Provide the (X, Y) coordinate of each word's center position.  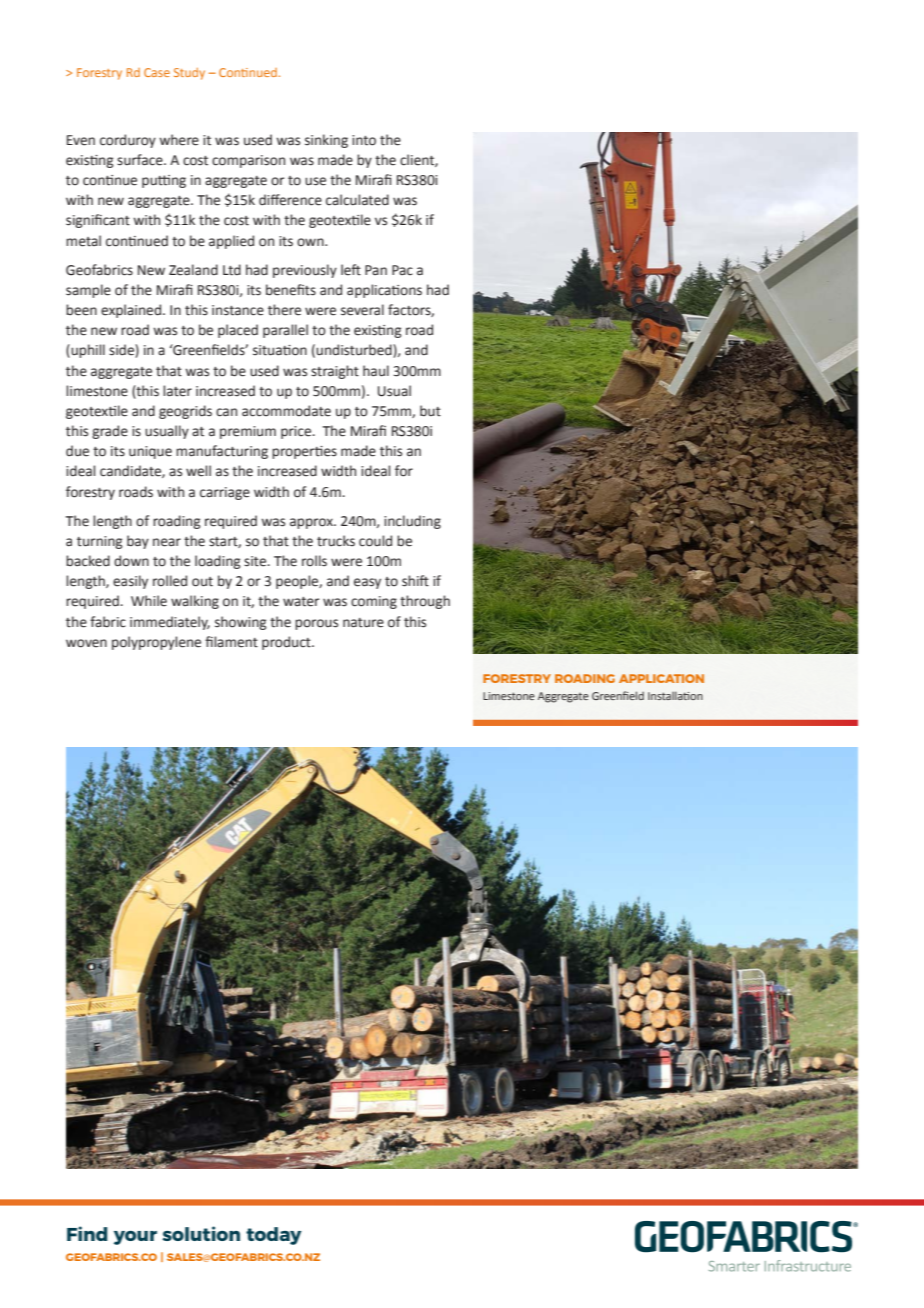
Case (157, 72)
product (287, 643)
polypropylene (156, 643)
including (412, 522)
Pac (402, 270)
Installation (675, 695)
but (430, 411)
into (364, 140)
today (274, 1236)
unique (150, 452)
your (135, 1238)
